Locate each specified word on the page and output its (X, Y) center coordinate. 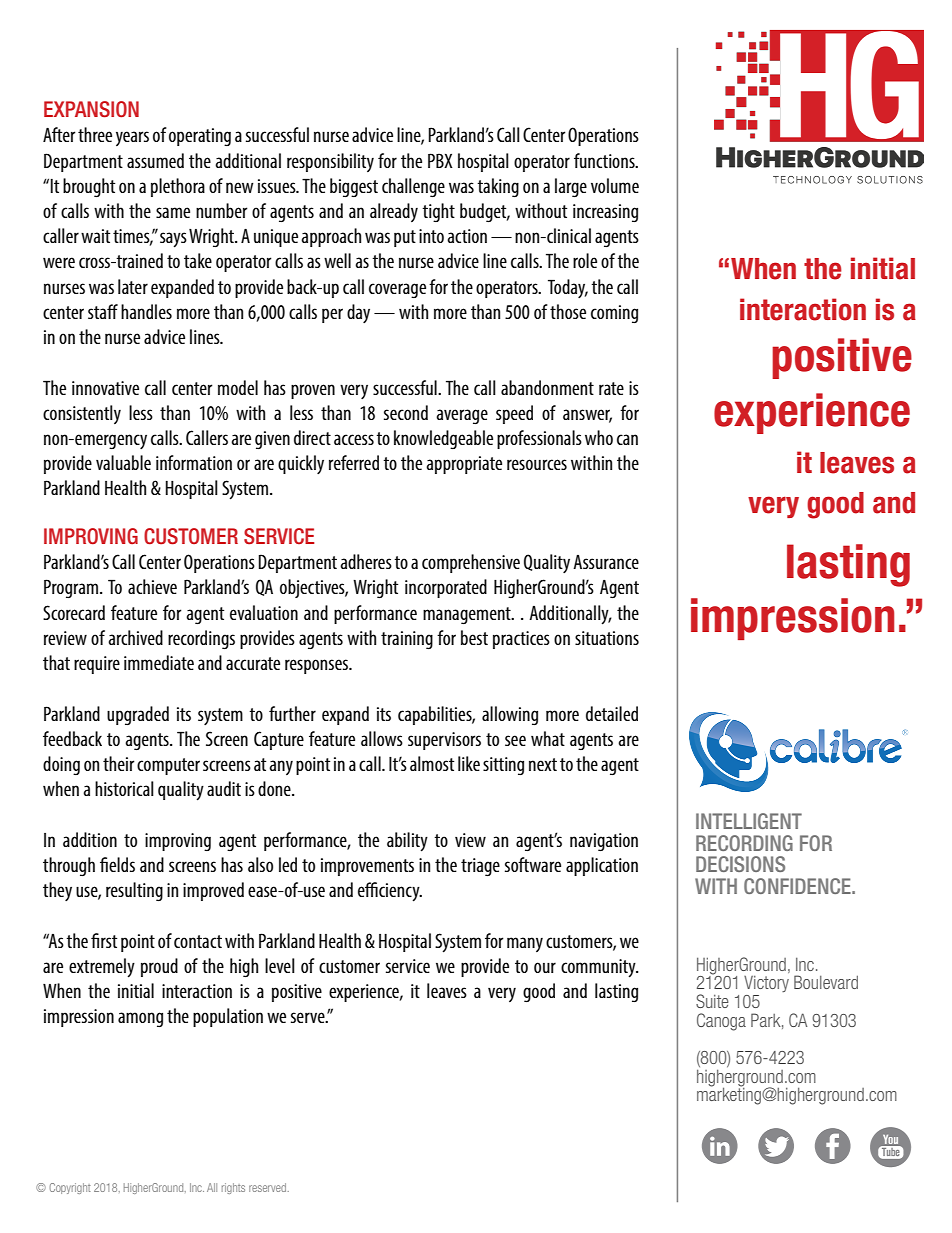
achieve (152, 586)
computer (168, 766)
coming (614, 314)
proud (159, 967)
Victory (766, 984)
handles (146, 311)
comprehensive (471, 563)
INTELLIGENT (749, 821)
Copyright (70, 1188)
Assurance (606, 562)
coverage (397, 290)
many (525, 944)
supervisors (444, 741)
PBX (440, 160)
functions (605, 160)
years (132, 138)
